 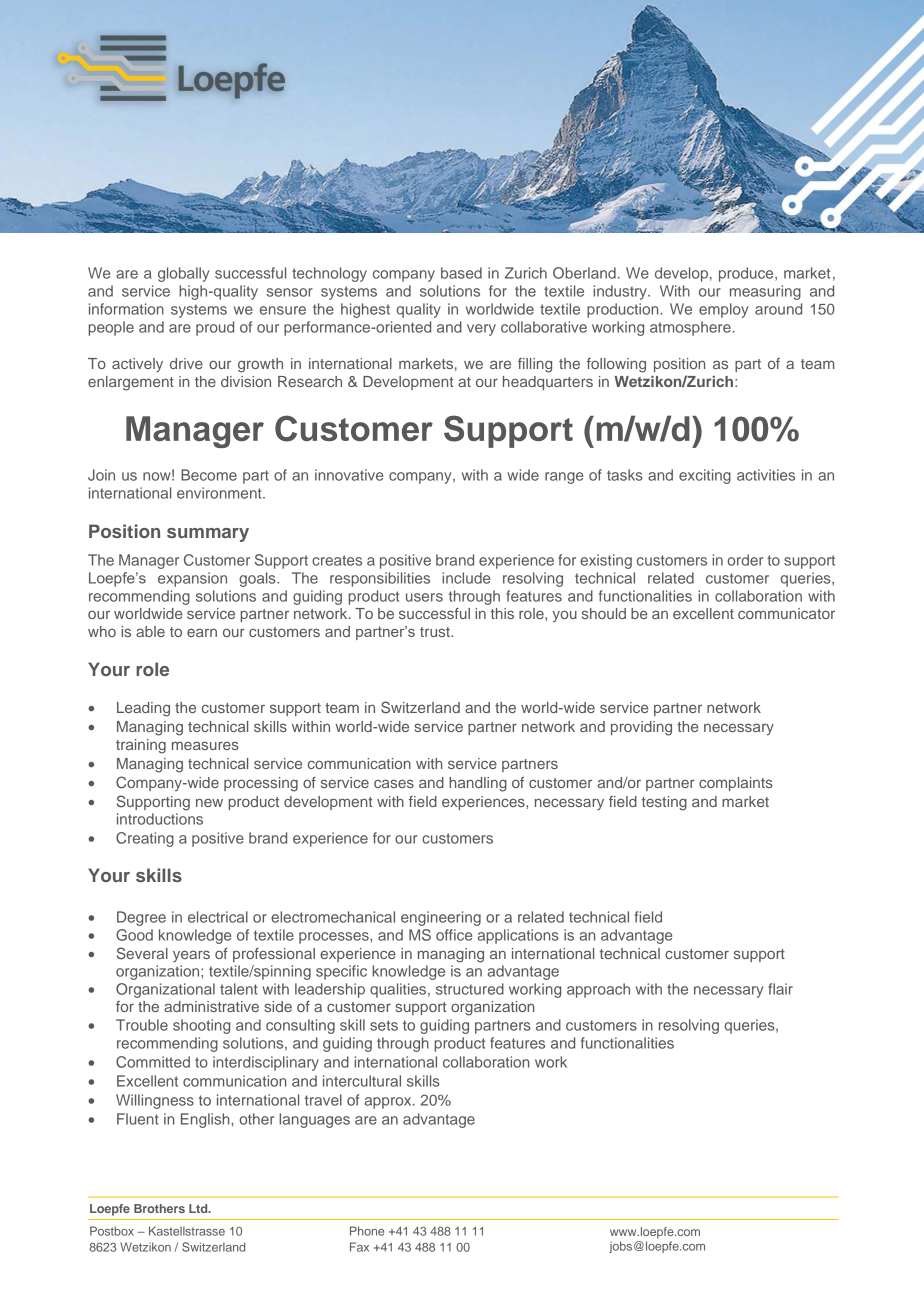 I want to click on order, so click(x=745, y=560).
